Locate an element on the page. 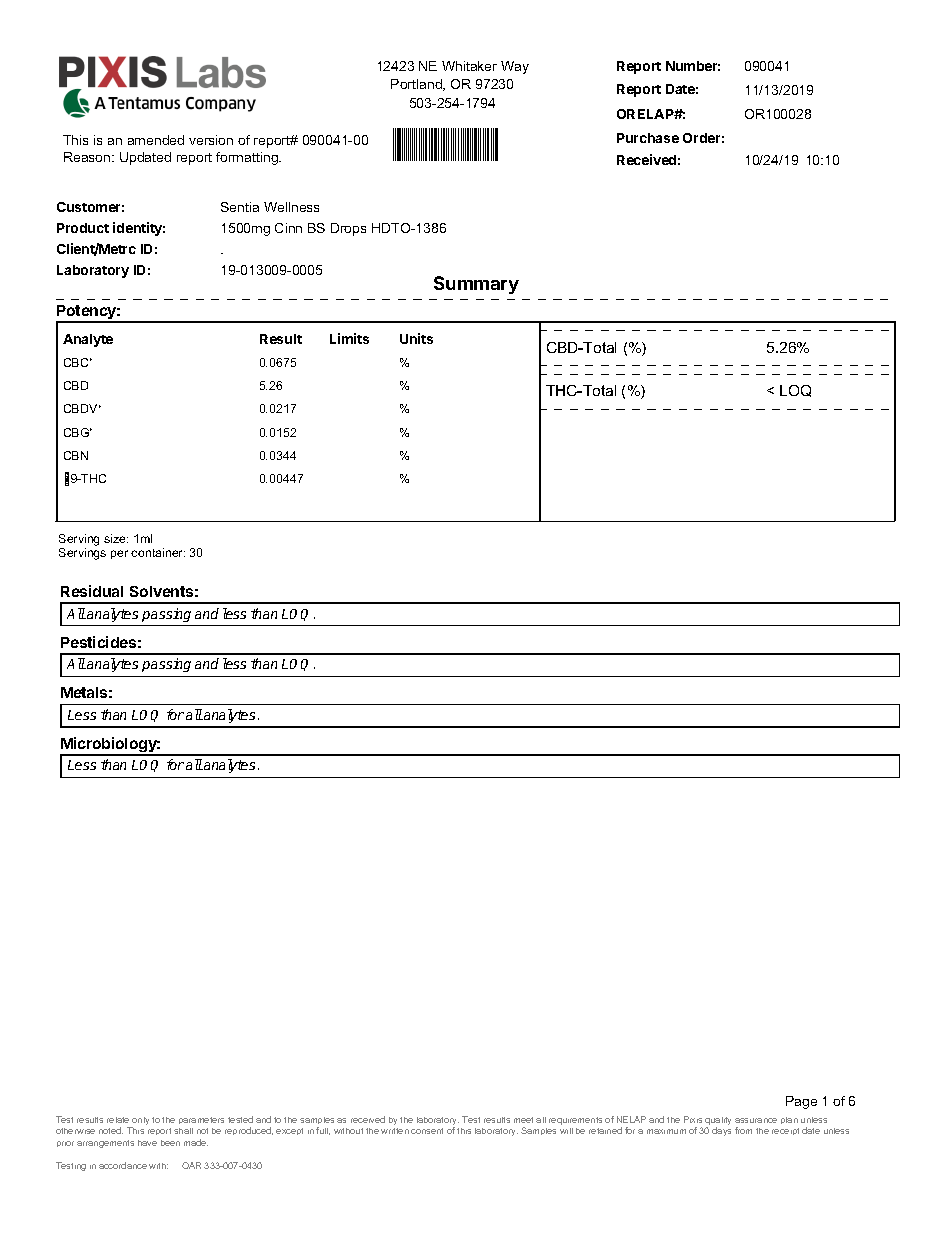 This document has width=952, height=1233. Limits is located at coordinates (349, 338).
